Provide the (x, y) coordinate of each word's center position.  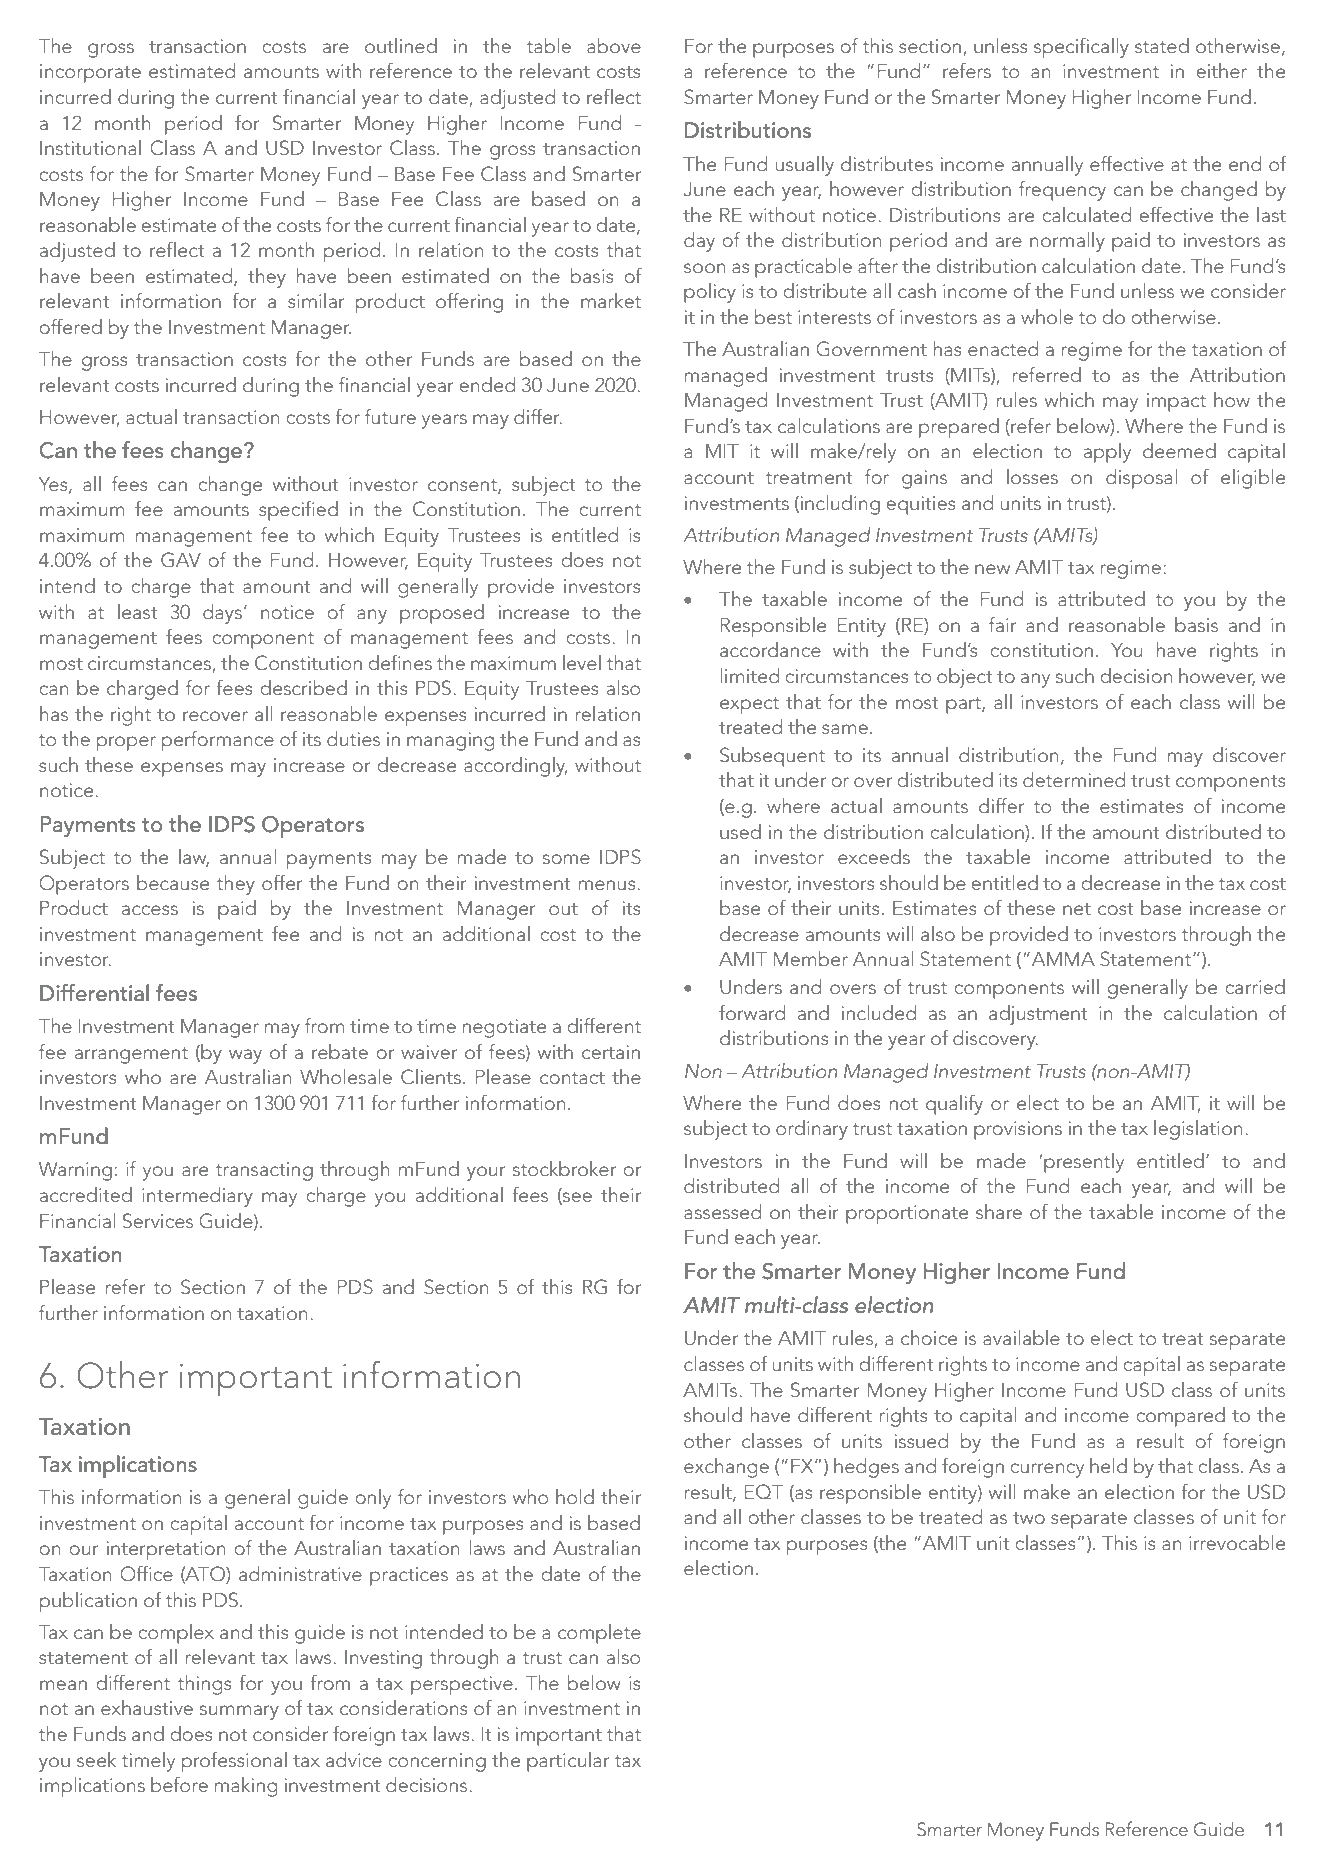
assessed (723, 1211)
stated (1162, 45)
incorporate (90, 73)
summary (239, 1712)
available (1021, 1337)
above (614, 45)
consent (463, 486)
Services (158, 1221)
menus (608, 885)
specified (298, 510)
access (150, 910)
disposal (1141, 479)
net (1077, 909)
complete (599, 1634)
